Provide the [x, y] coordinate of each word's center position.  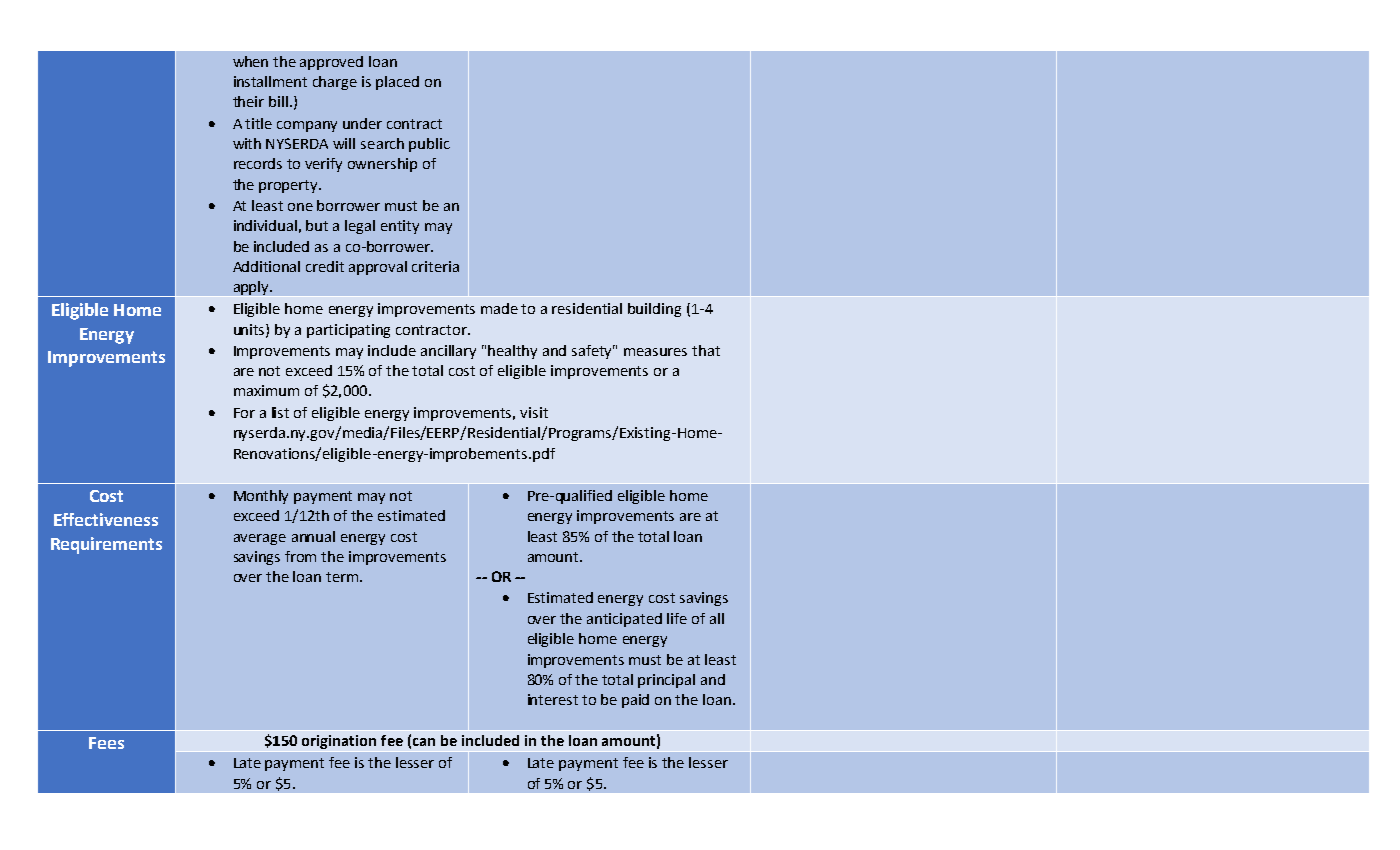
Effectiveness [106, 519]
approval [378, 268]
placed [397, 83]
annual [313, 536]
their [248, 101]
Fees [106, 743]
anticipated [624, 620]
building [654, 310]
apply [253, 288]
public [429, 145]
